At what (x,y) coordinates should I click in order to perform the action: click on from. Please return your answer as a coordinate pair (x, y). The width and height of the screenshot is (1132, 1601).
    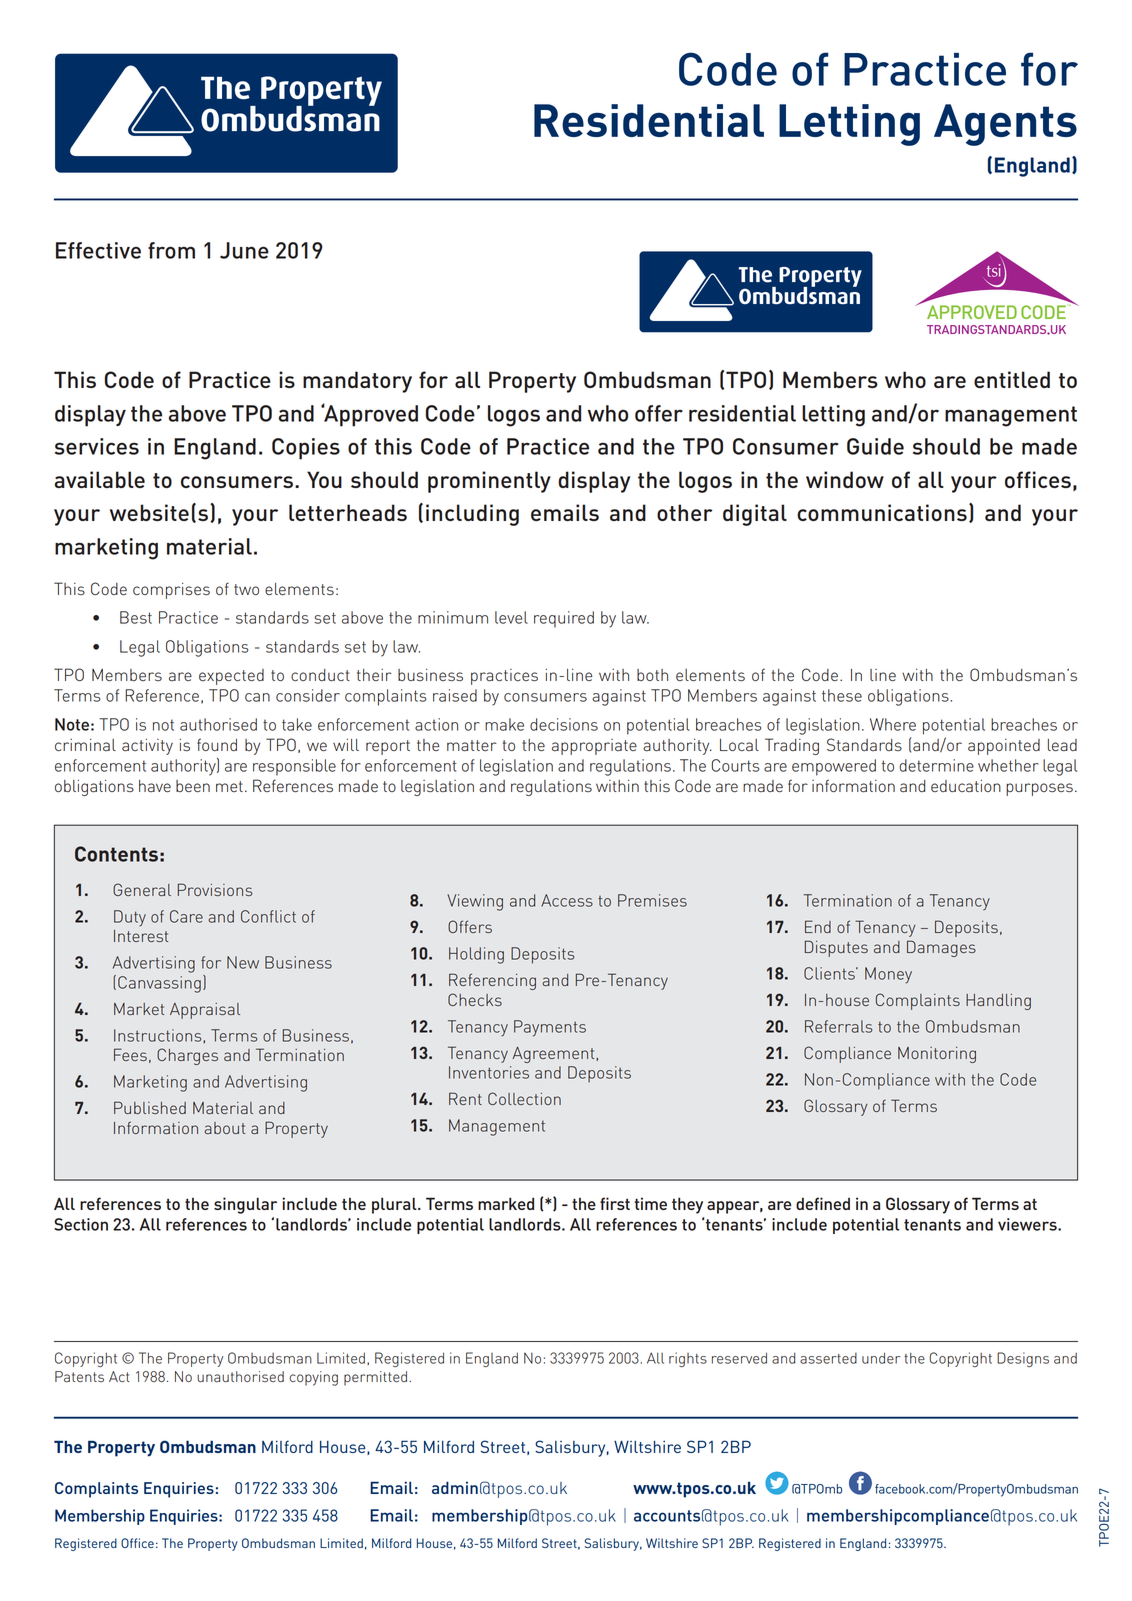
    Looking at the image, I should click on (171, 250).
